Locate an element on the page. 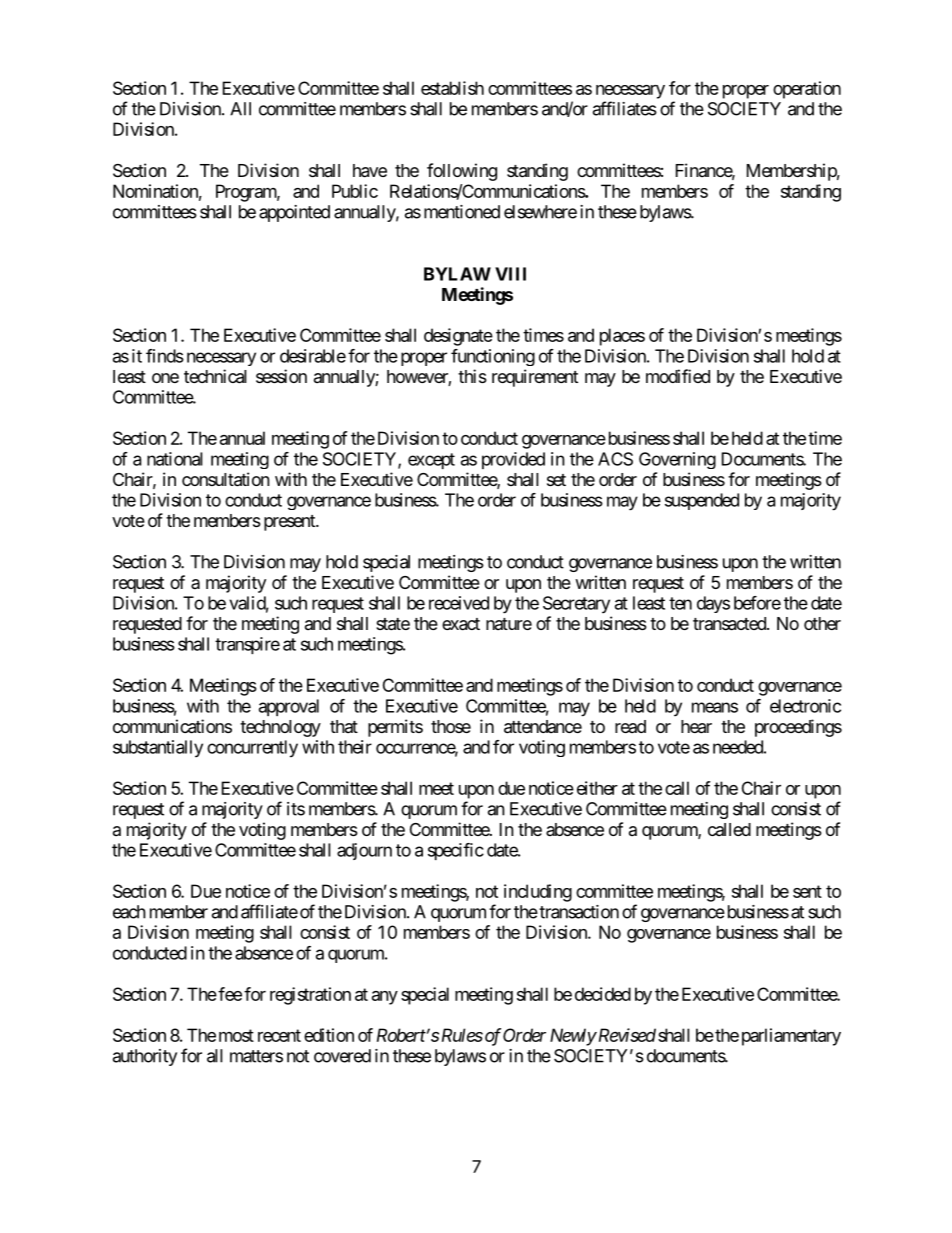  hear is located at coordinates (696, 727).
